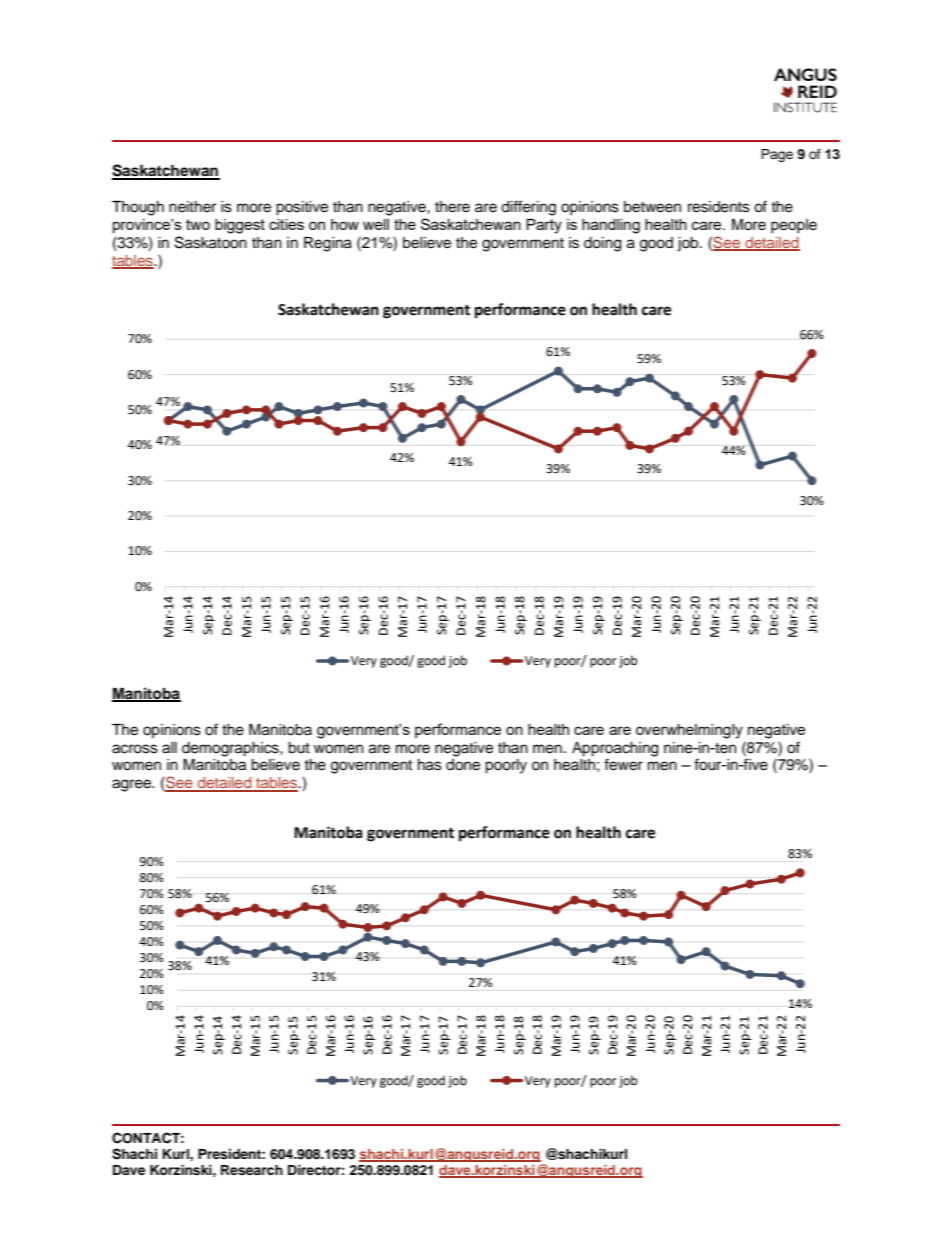 This image has width=952, height=1233. I want to click on Saskatoon, so click(211, 242).
